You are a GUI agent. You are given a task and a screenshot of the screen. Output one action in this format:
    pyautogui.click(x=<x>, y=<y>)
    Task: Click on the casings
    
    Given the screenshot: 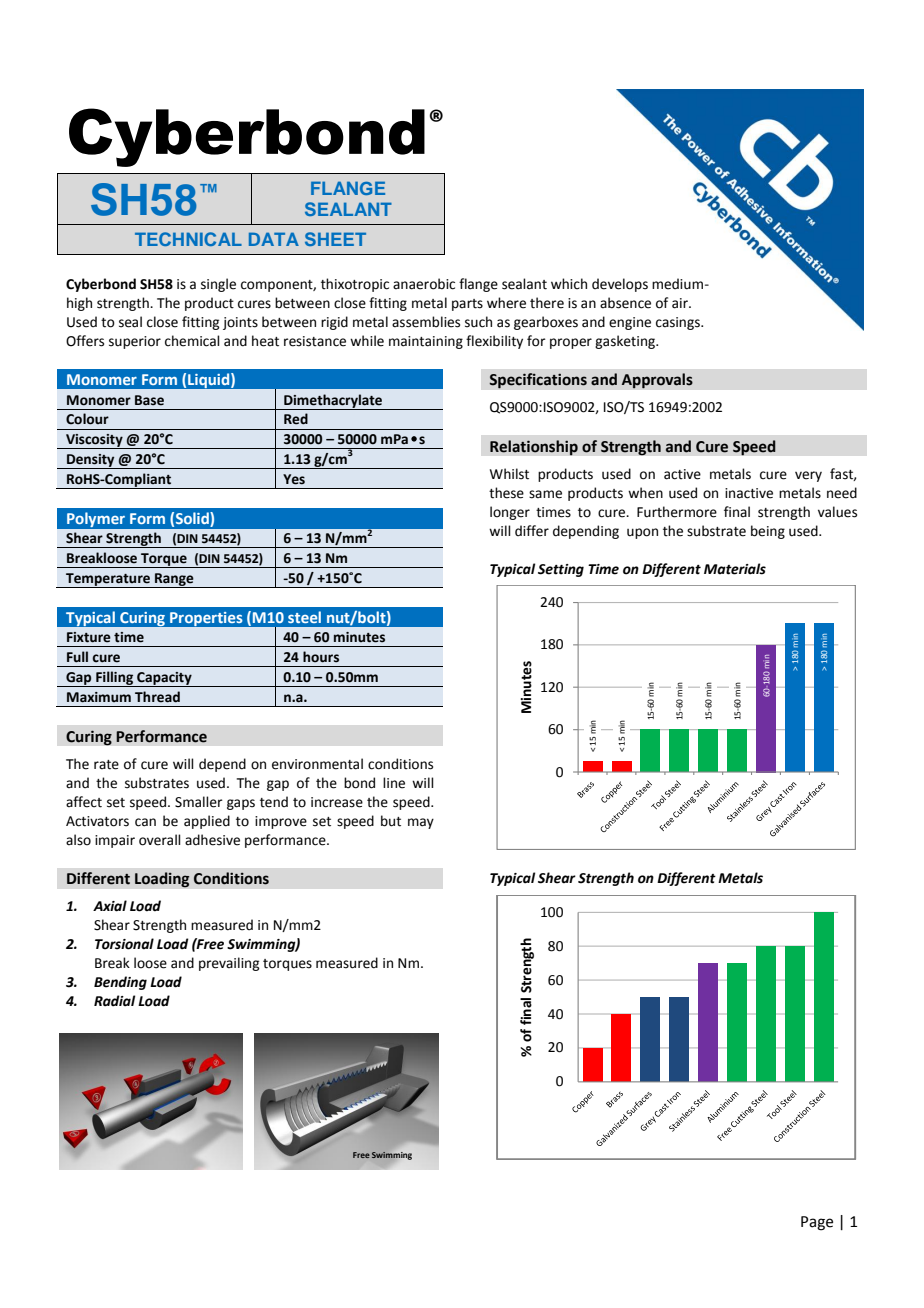 What is the action you would take?
    pyautogui.click(x=679, y=323)
